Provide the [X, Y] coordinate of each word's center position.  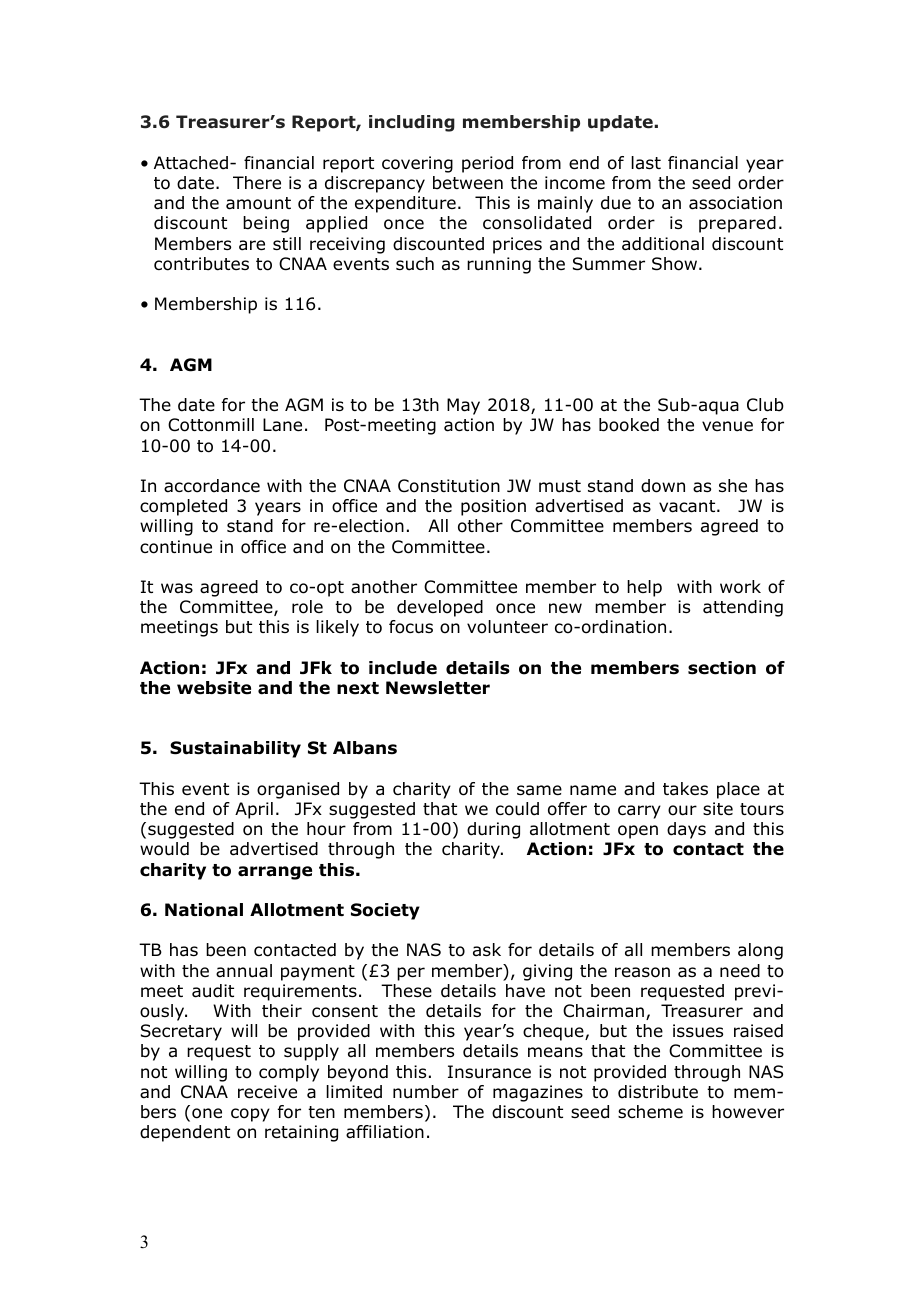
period [487, 164]
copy [250, 1115]
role [307, 607]
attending [743, 608]
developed [440, 608]
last [646, 162]
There [257, 183]
